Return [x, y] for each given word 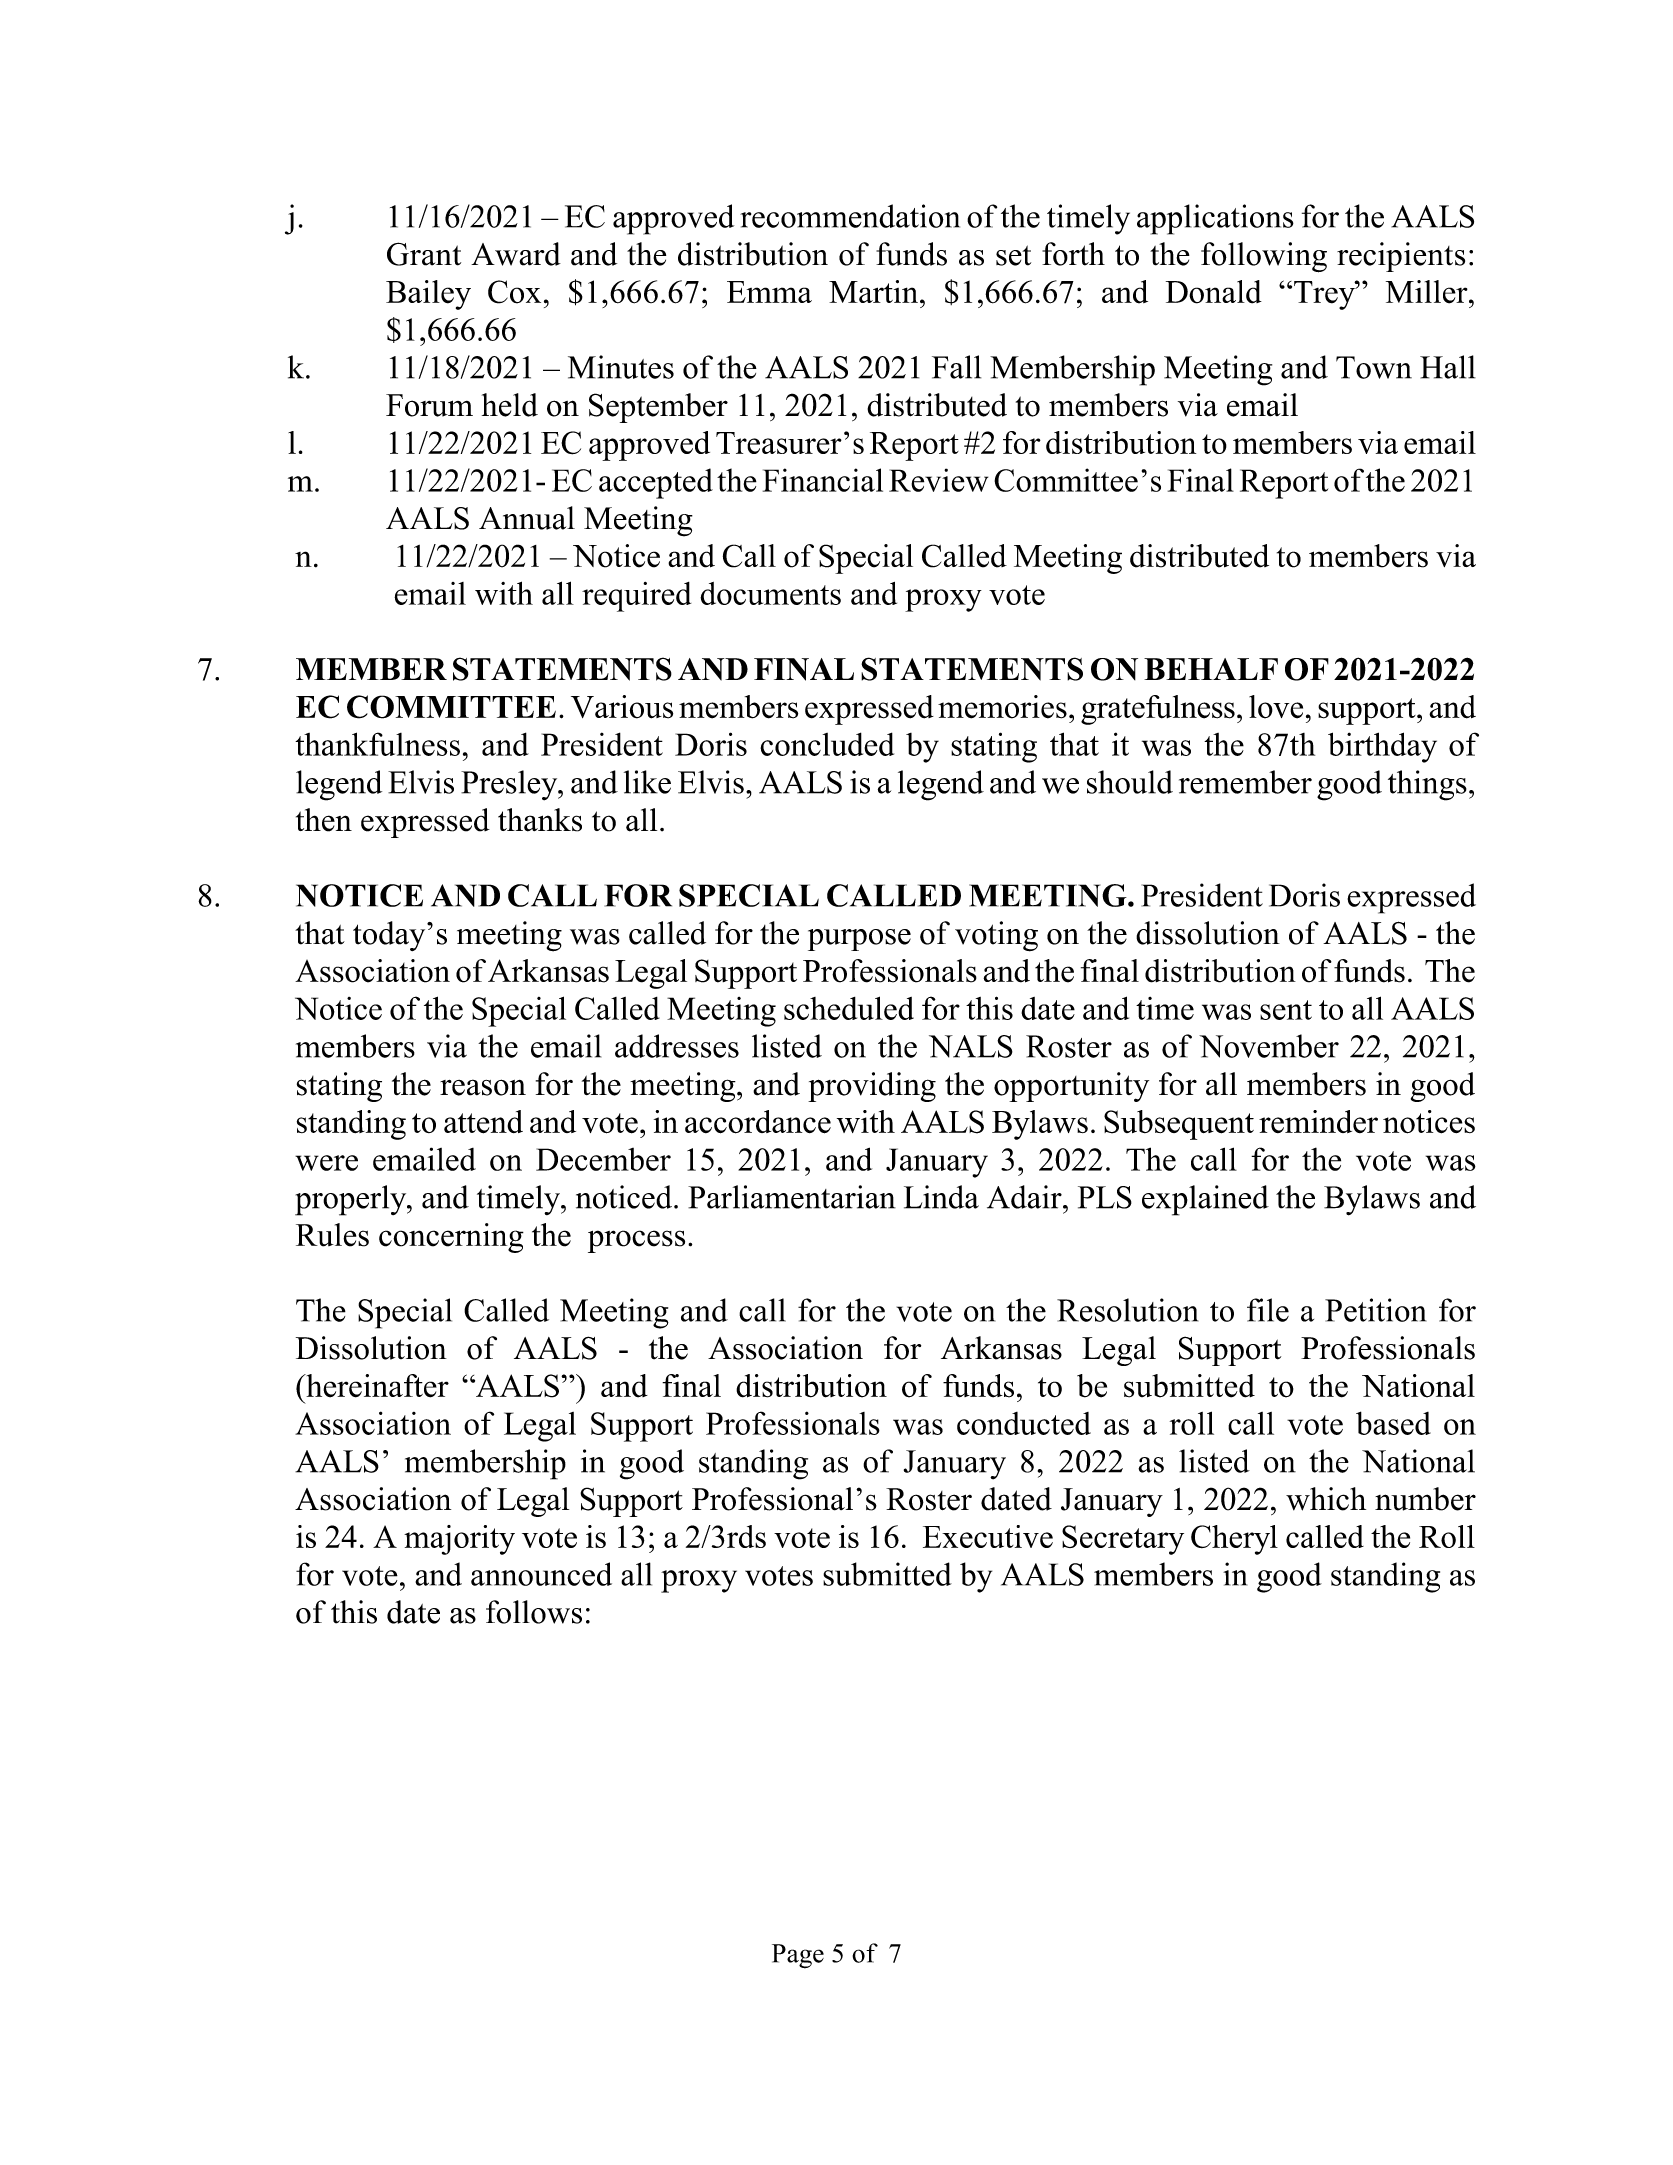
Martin [875, 291]
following [1264, 257]
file [1268, 1310]
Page [798, 1956]
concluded [827, 744]
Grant [424, 254]
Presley [510, 785]
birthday [1382, 747]
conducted [1024, 1423]
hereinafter [376, 1386]
